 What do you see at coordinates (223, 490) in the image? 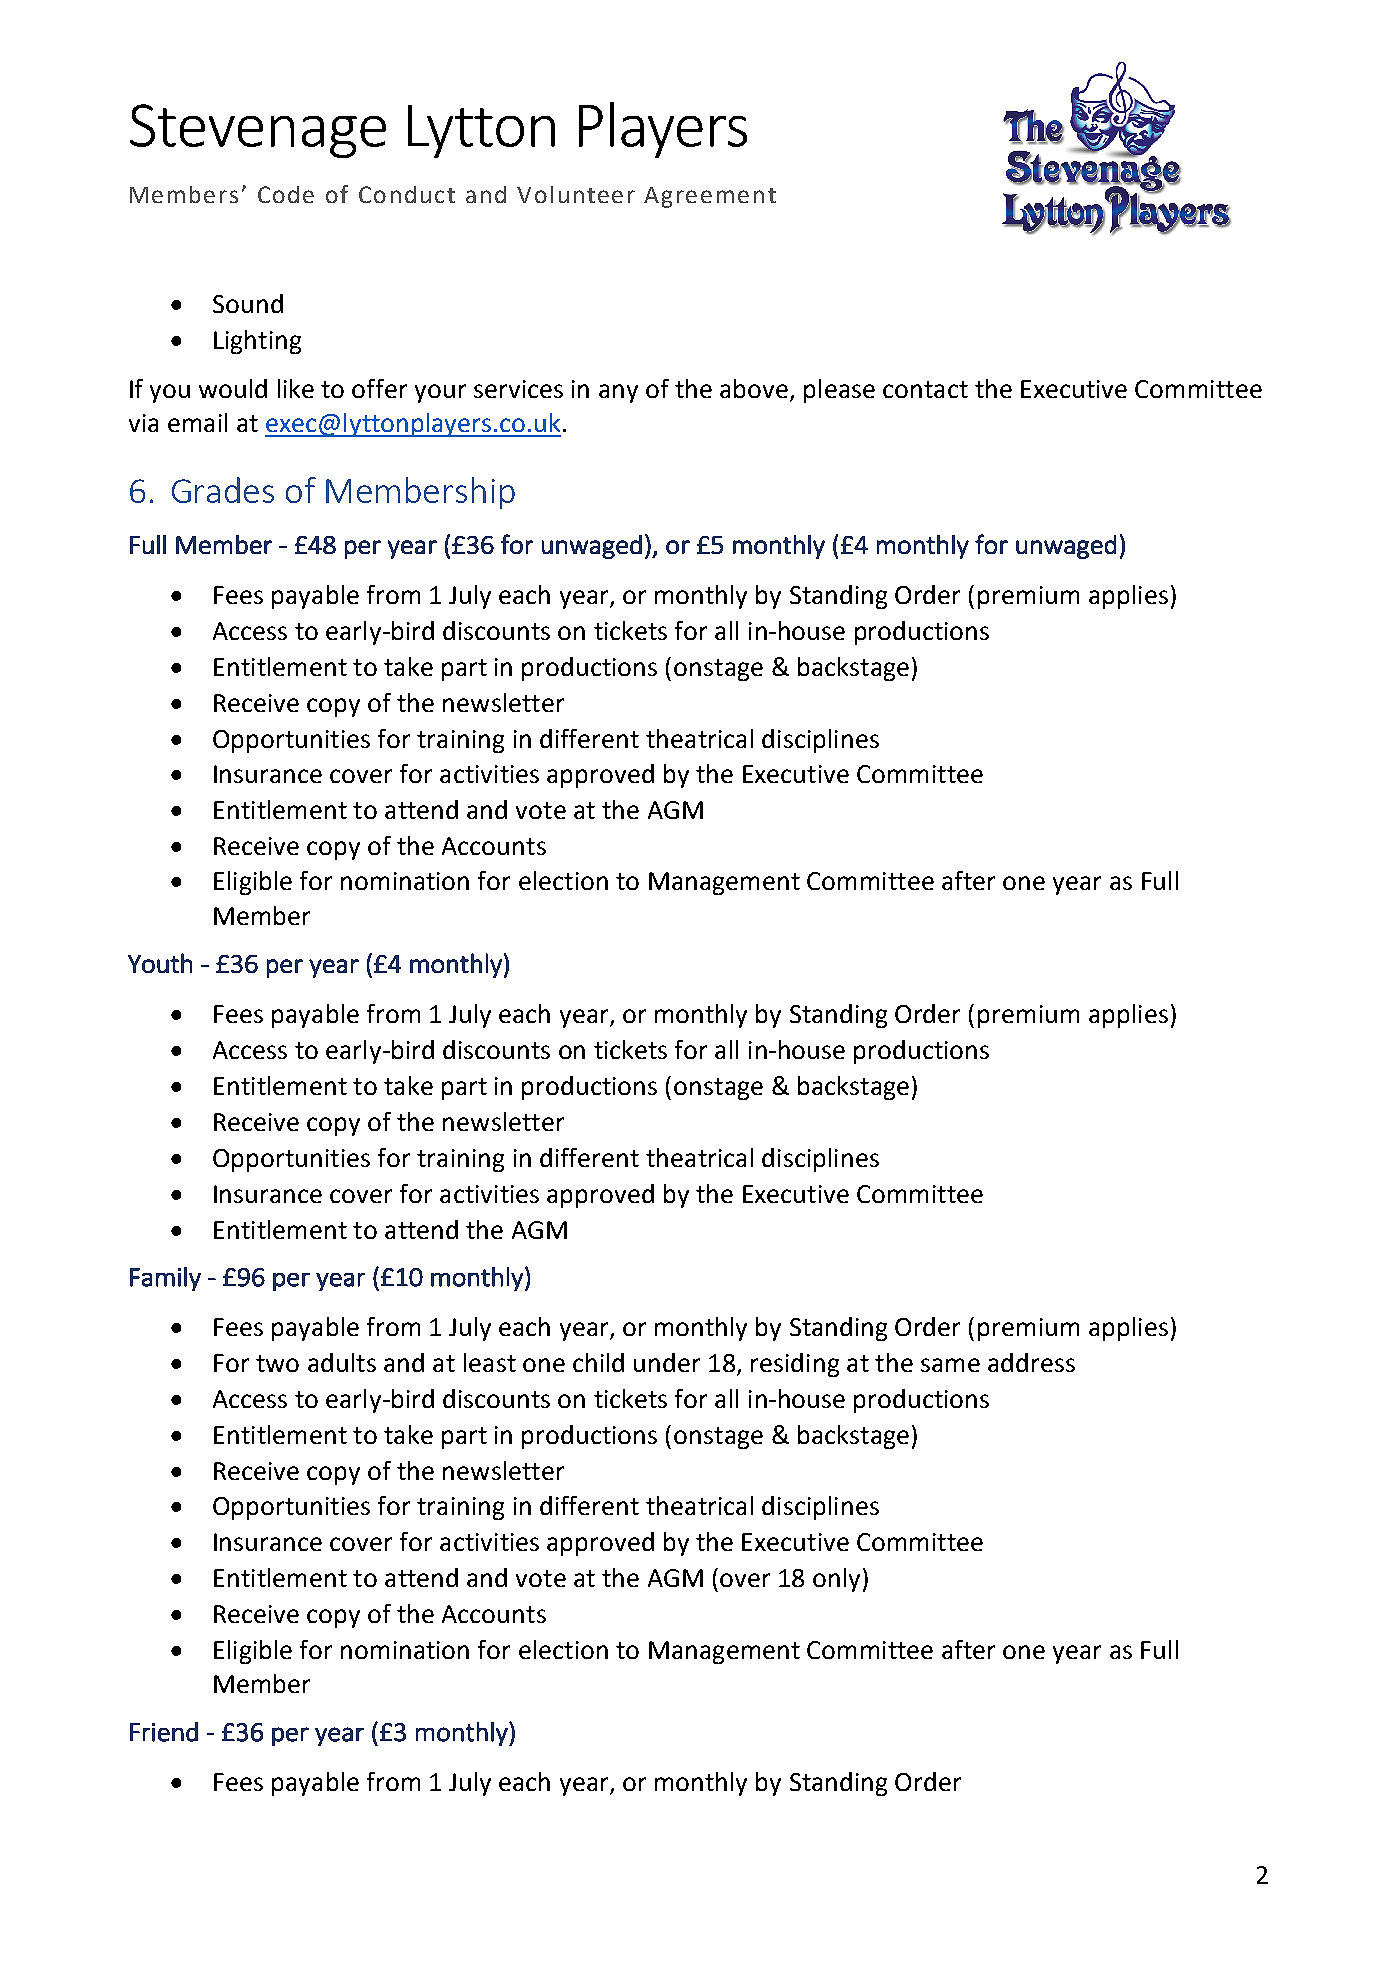
I see `Grades` at bounding box center [223, 490].
